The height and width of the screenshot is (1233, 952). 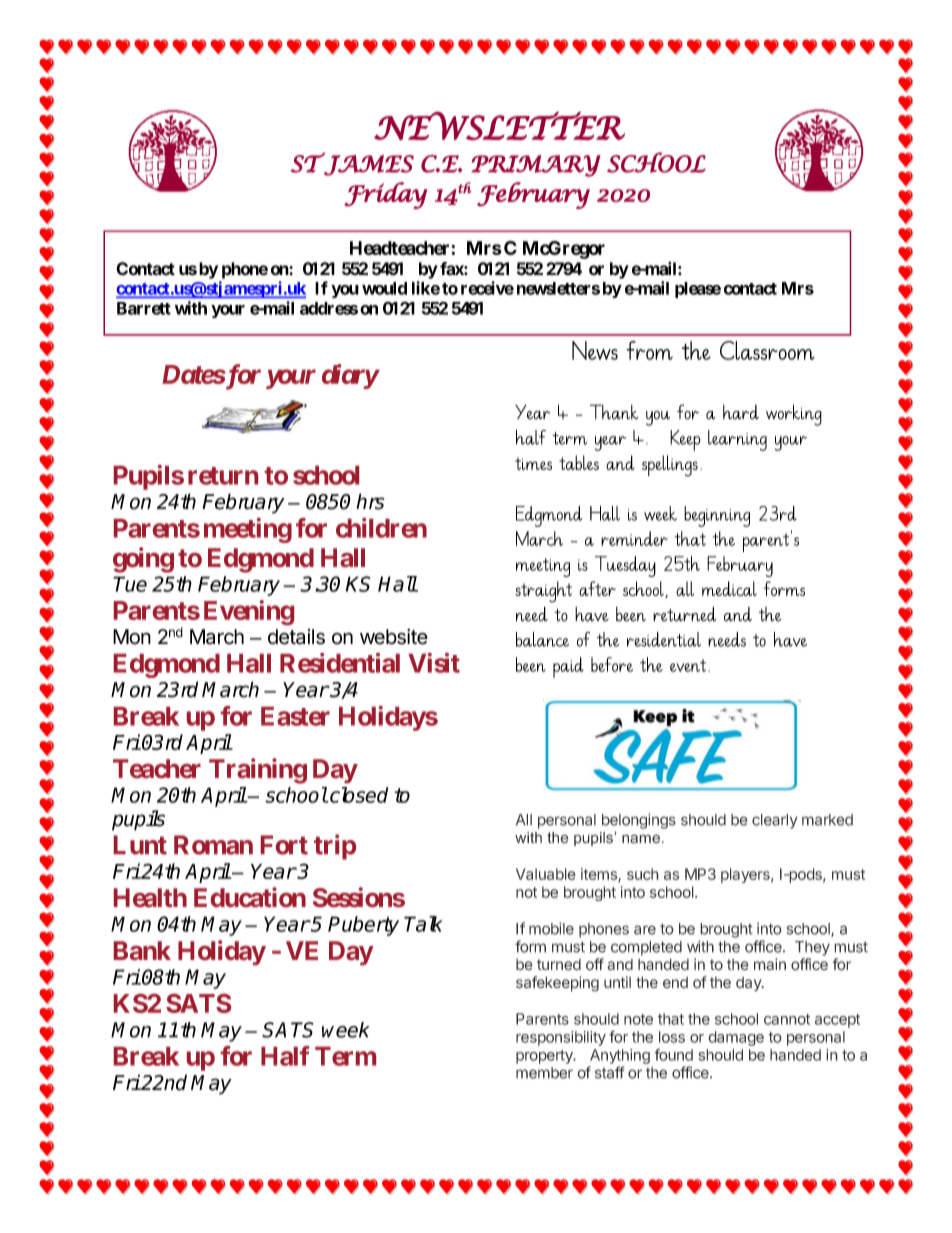 What do you see at coordinates (767, 350) in the screenshot?
I see `Classroom` at bounding box center [767, 350].
